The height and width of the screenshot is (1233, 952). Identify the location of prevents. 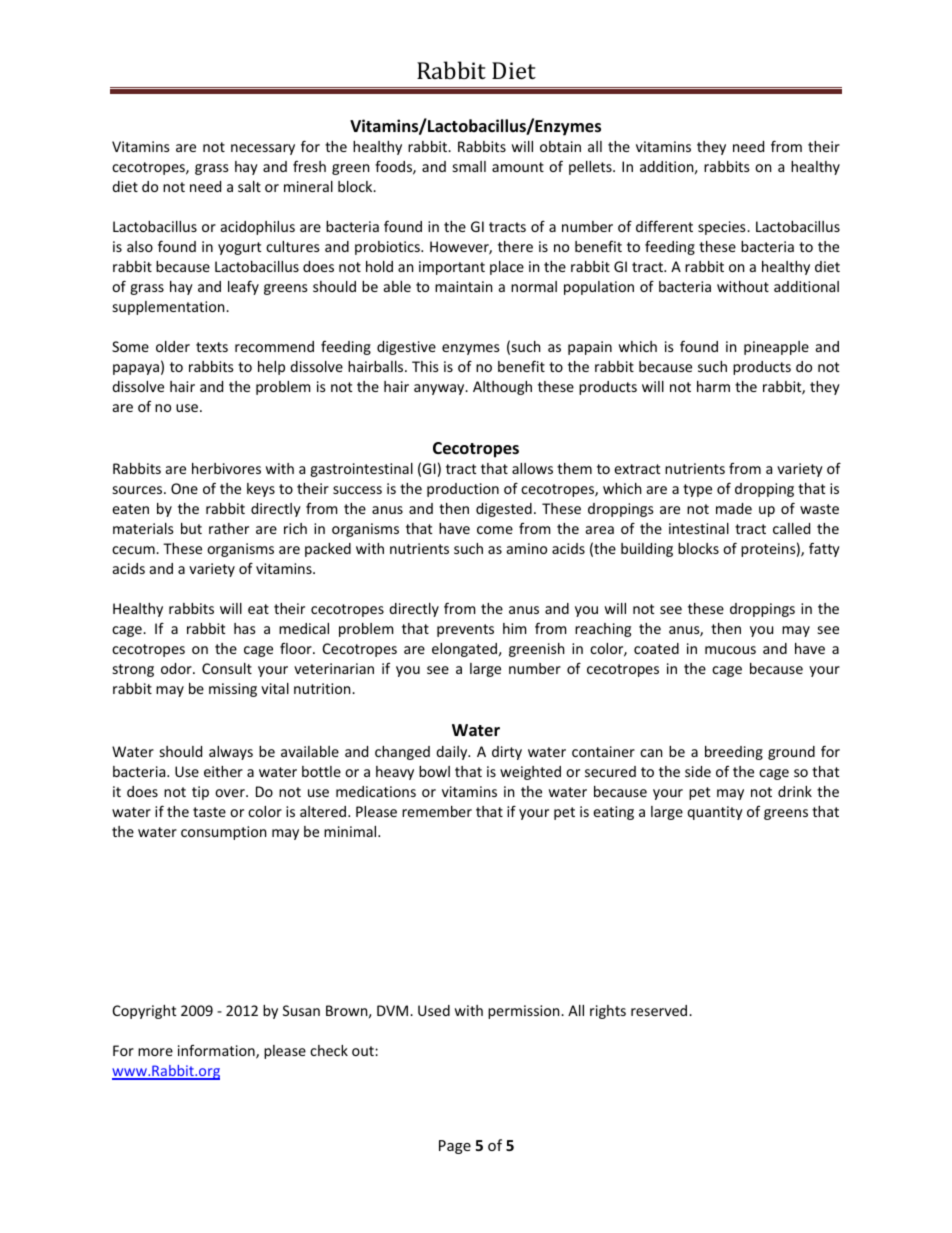
(465, 630).
